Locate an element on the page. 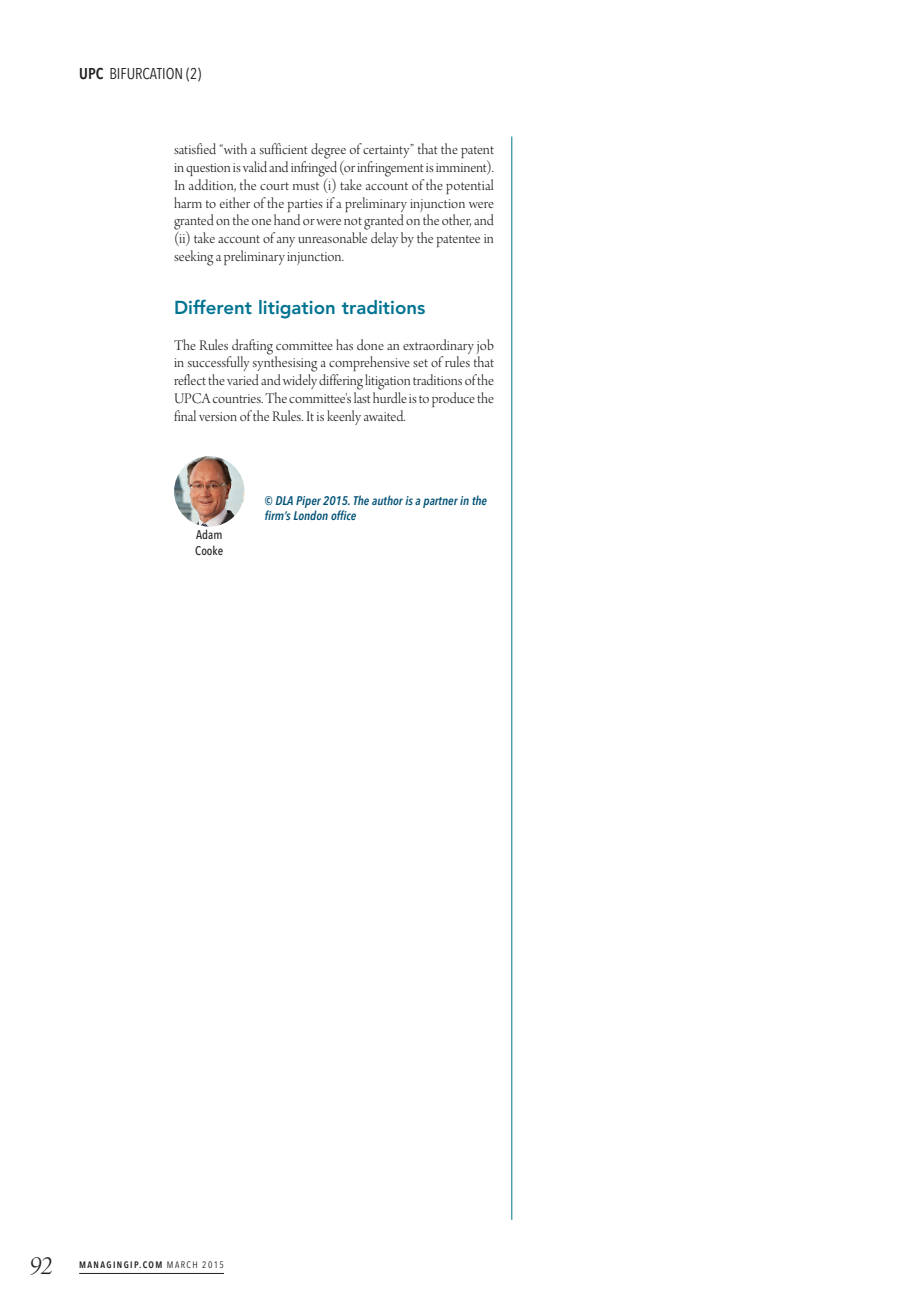 The image size is (924, 1308). sufficient is located at coordinates (284, 148).
